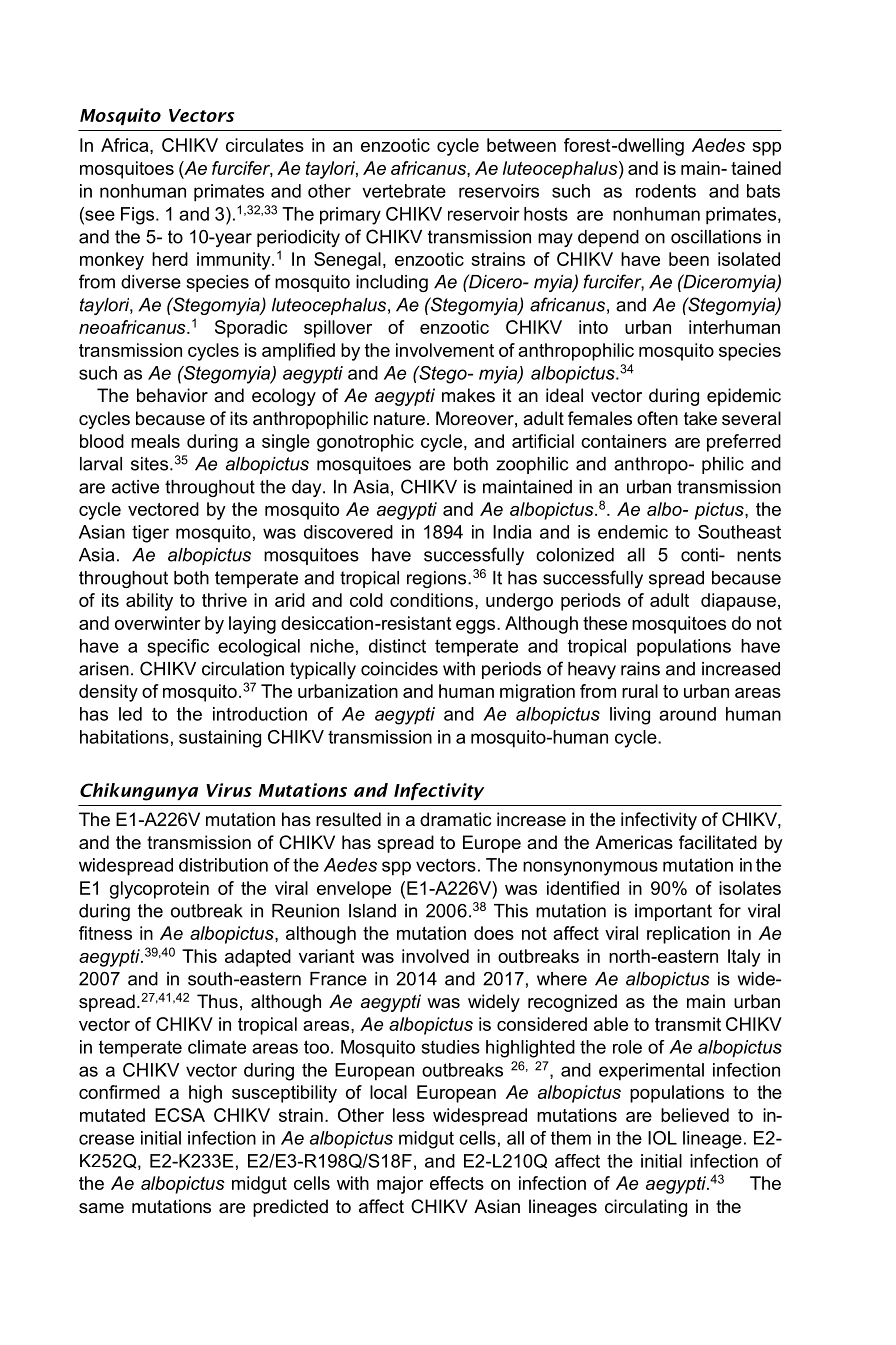  Describe the element at coordinates (445, 350) in the image. I see `involvement` at that location.
